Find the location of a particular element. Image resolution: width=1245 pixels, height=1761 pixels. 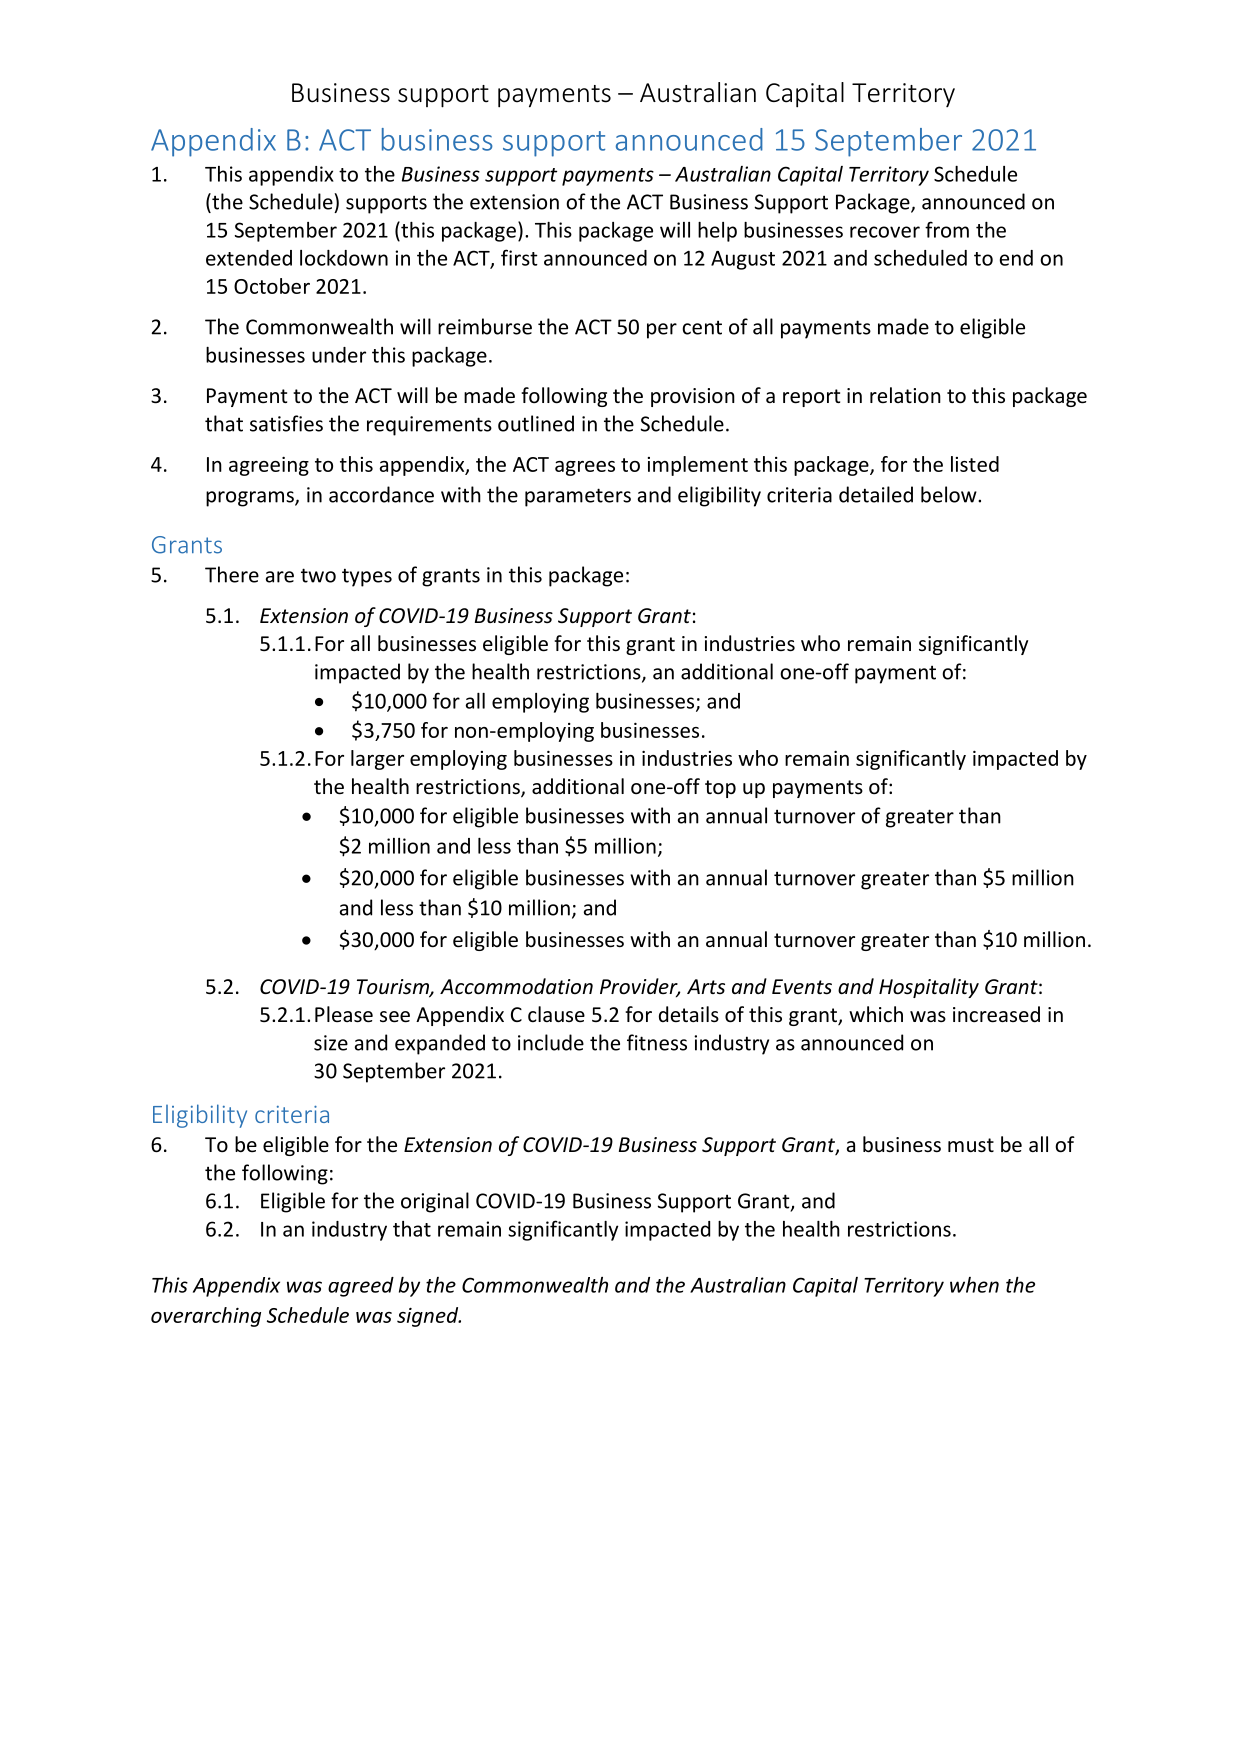

first is located at coordinates (519, 257).
